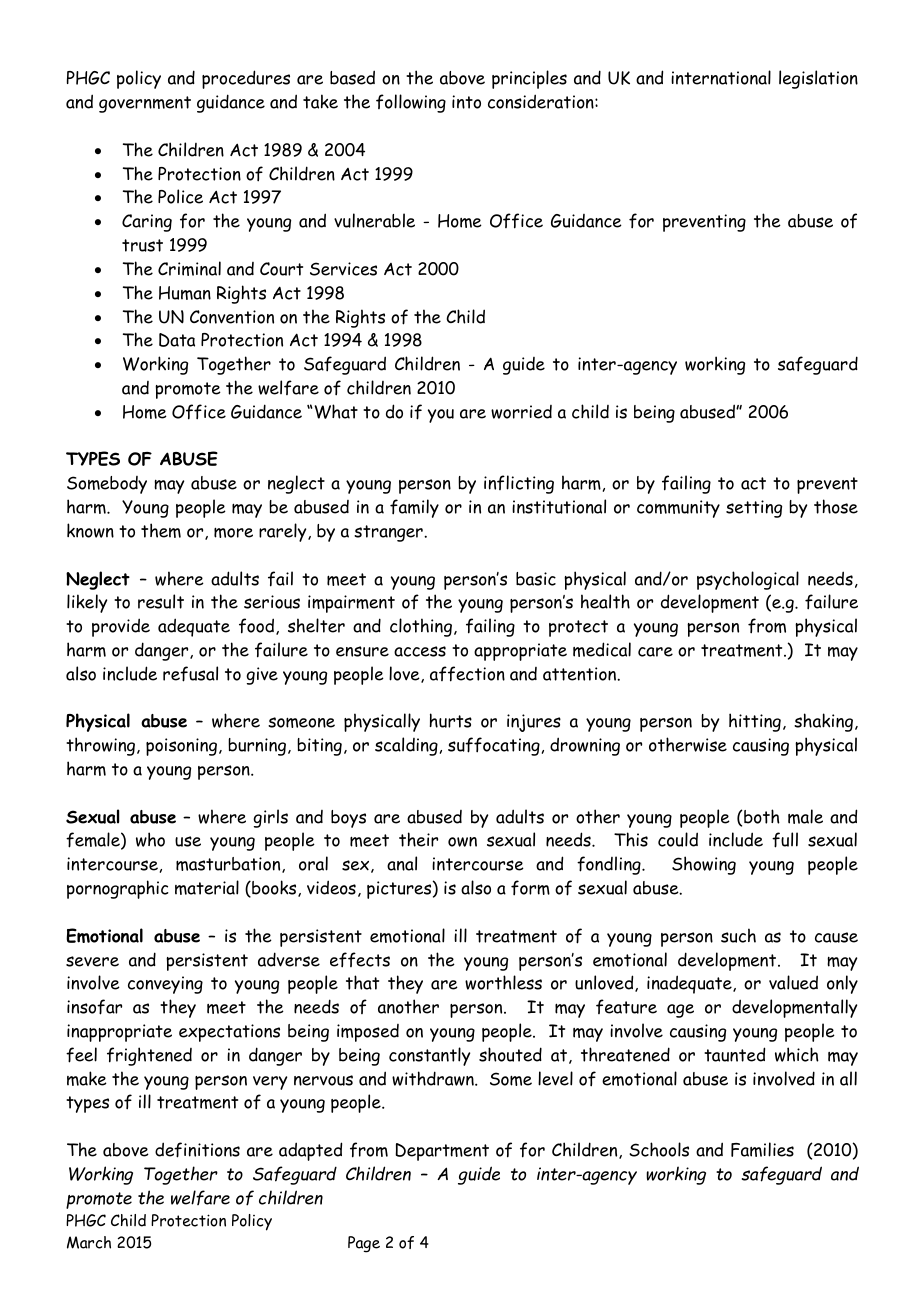  I want to click on who, so click(150, 839).
